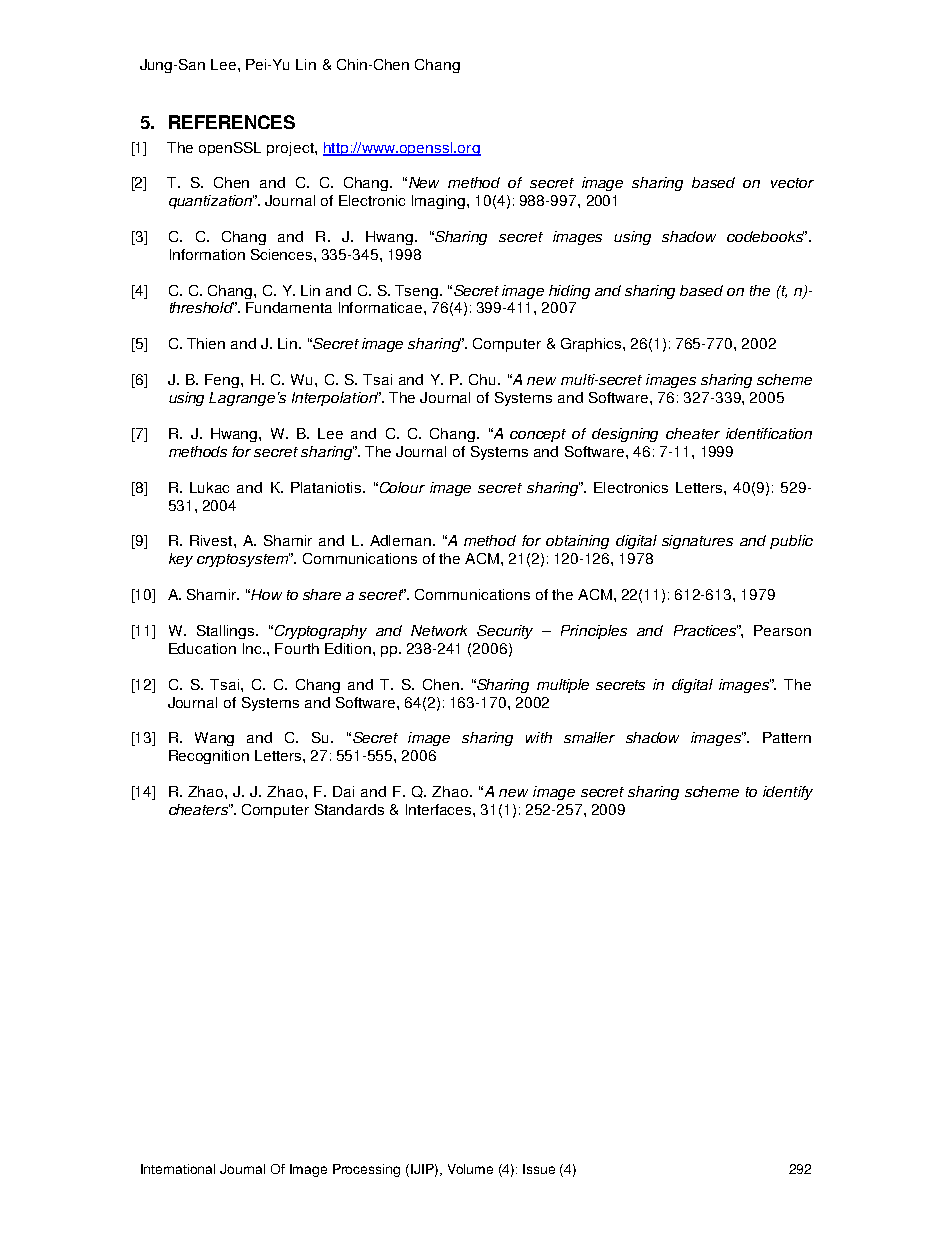 The height and width of the page is (1233, 952). Describe the element at coordinates (291, 149) in the page. I see `project` at that location.
